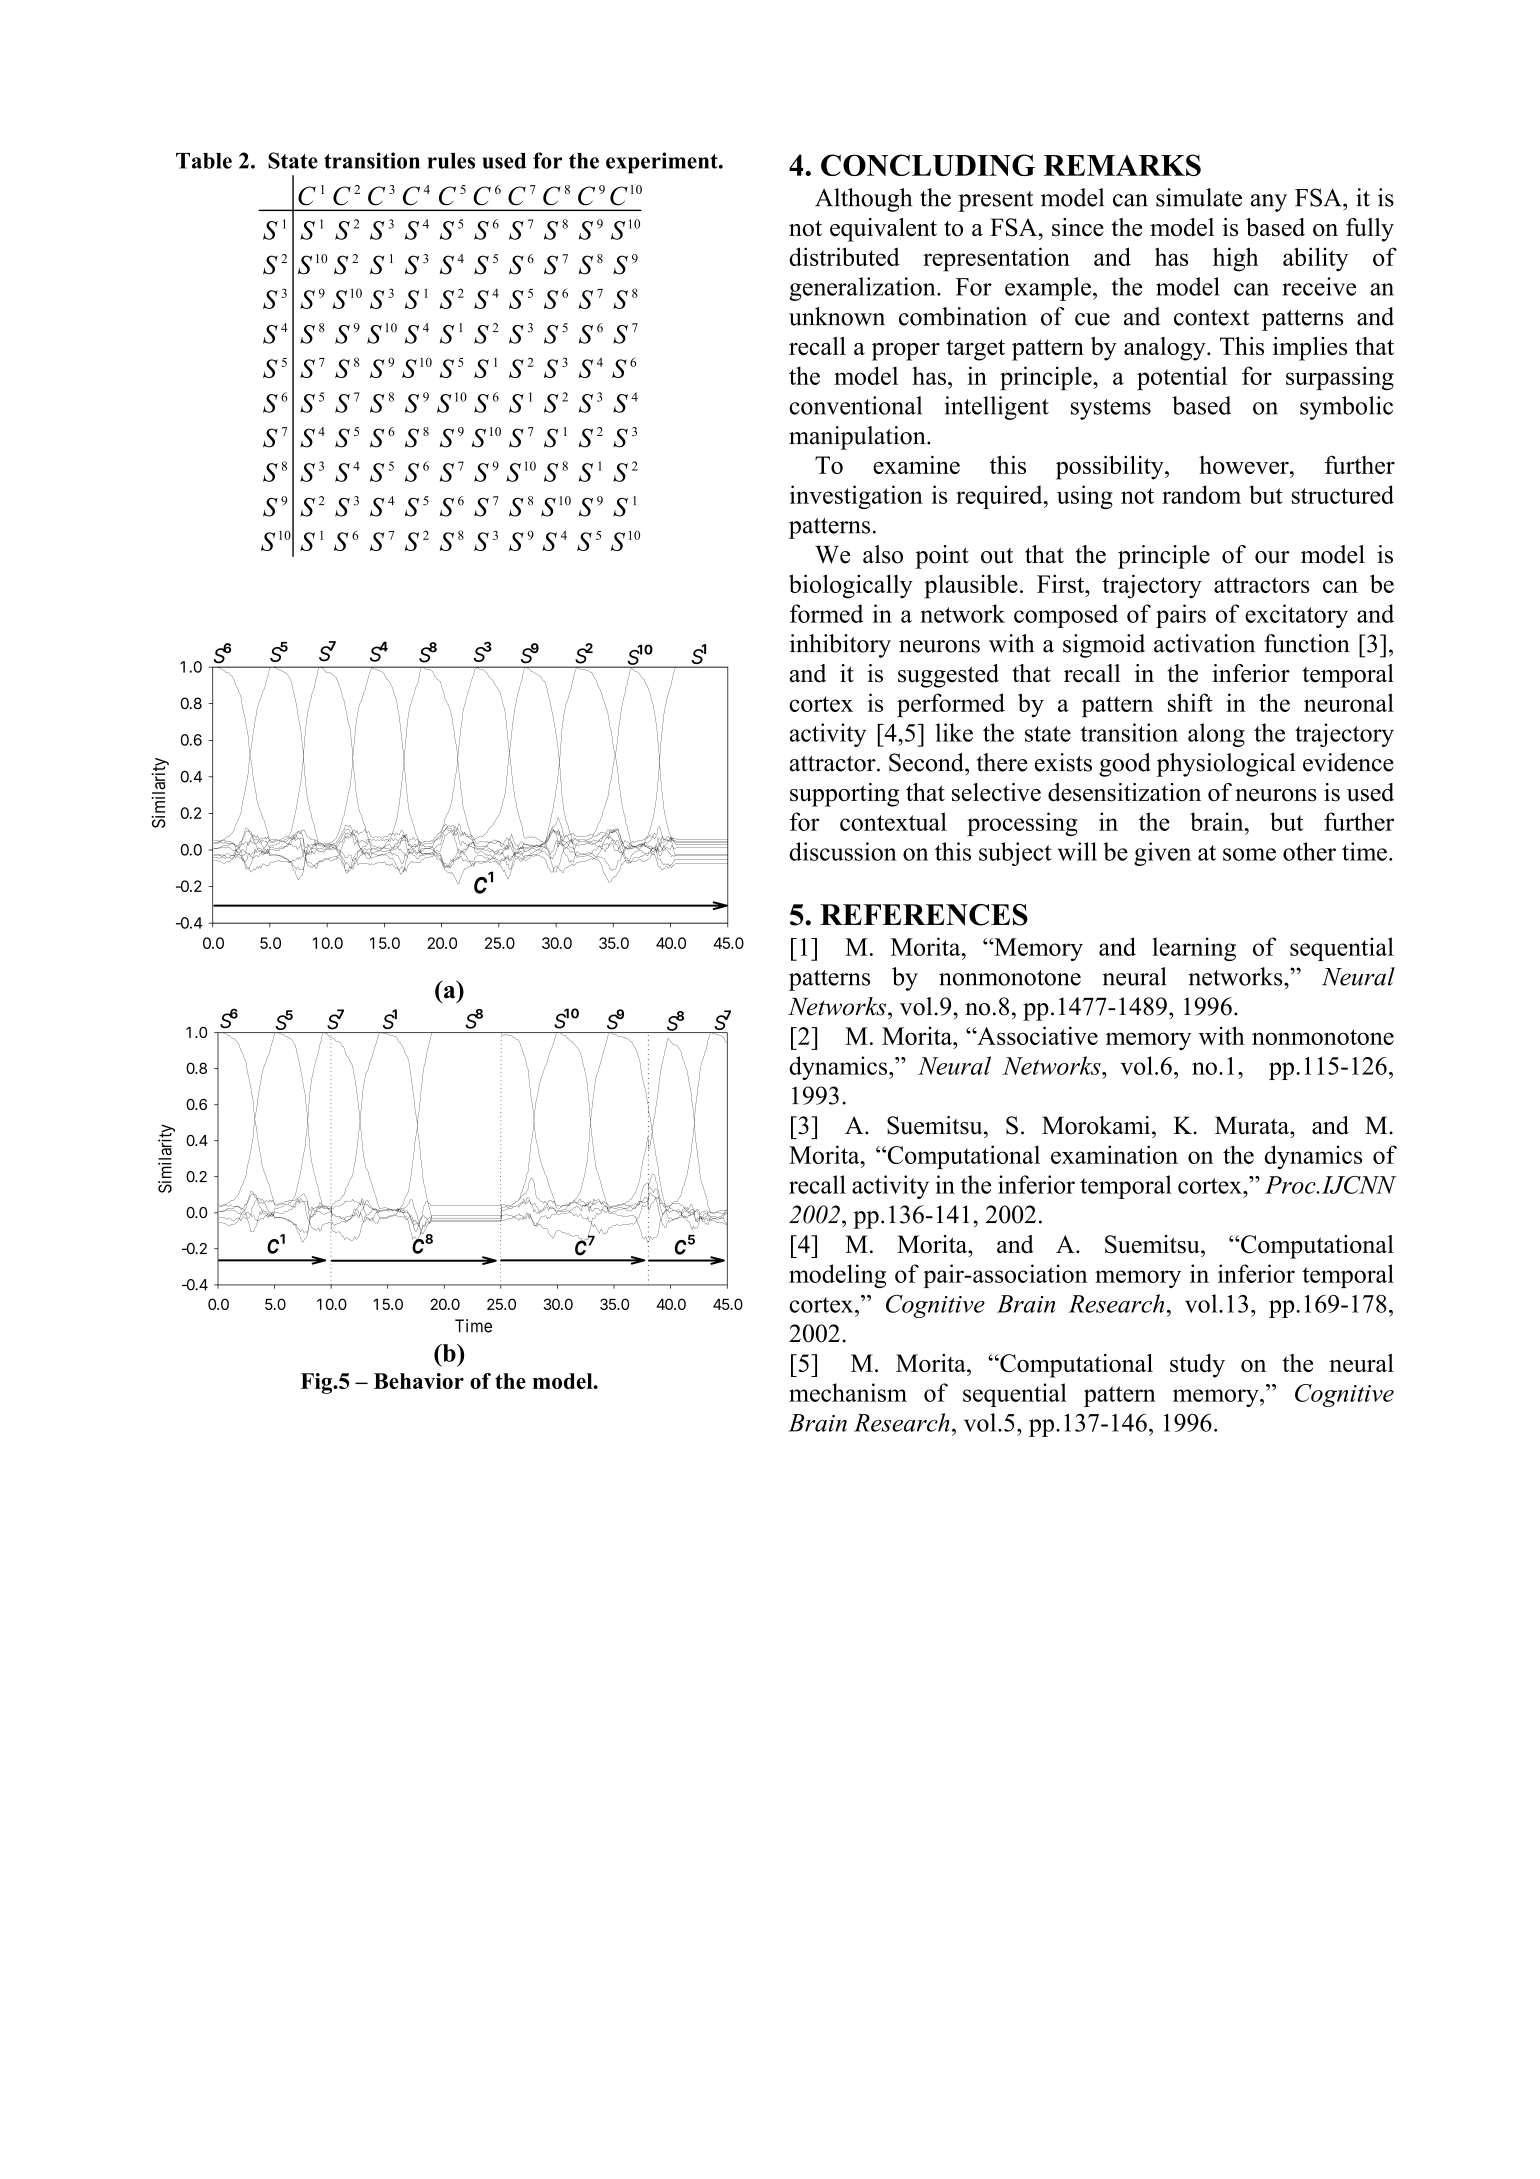 The height and width of the image is (2179, 1540). What do you see at coordinates (848, 1392) in the image?
I see `mechanism` at bounding box center [848, 1392].
